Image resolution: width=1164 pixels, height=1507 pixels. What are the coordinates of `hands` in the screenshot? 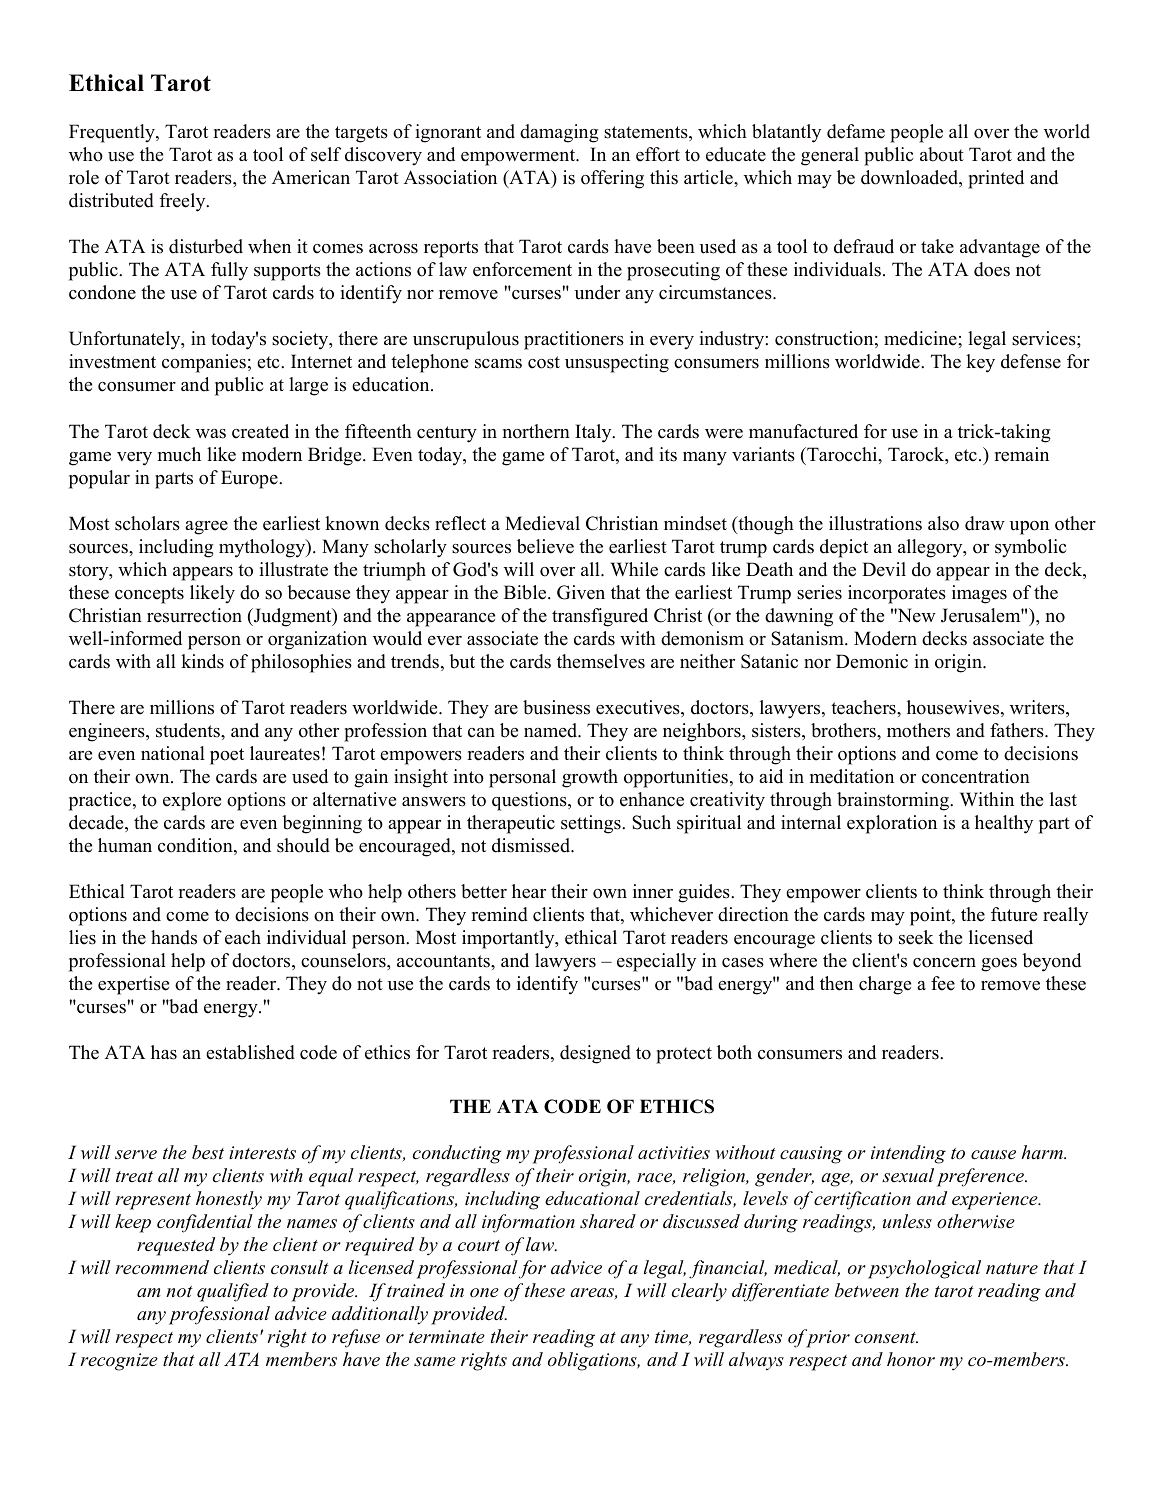 It's located at (174, 937).
